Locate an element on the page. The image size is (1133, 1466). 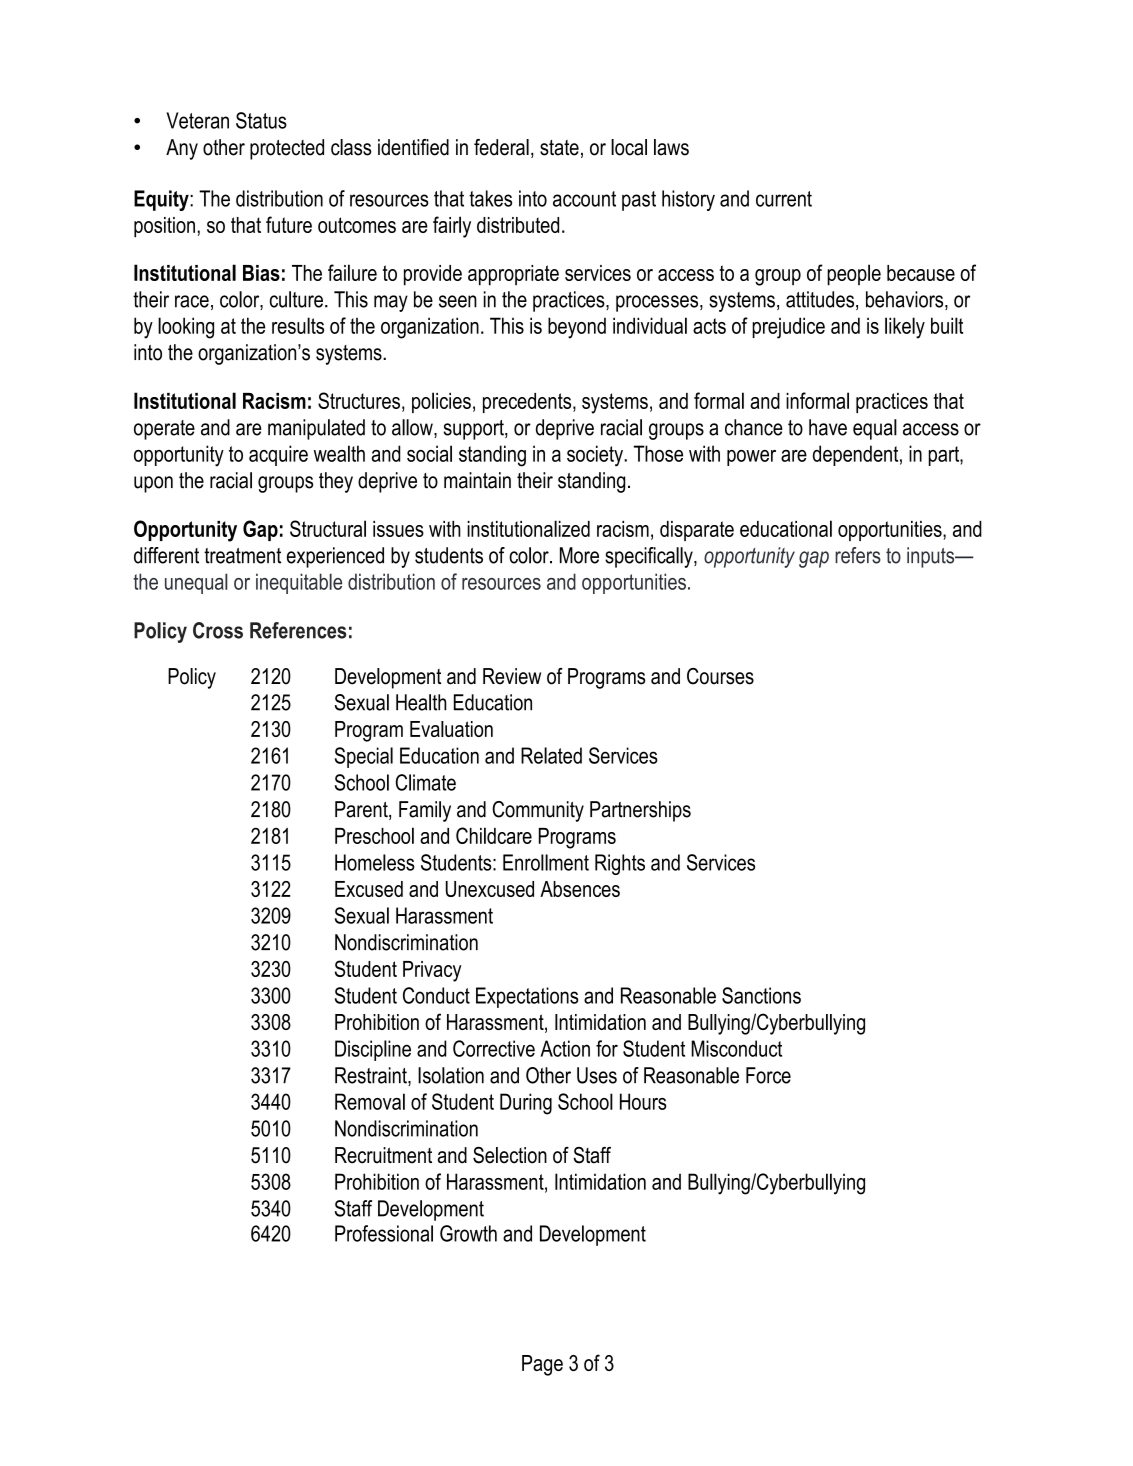
have is located at coordinates (828, 427).
